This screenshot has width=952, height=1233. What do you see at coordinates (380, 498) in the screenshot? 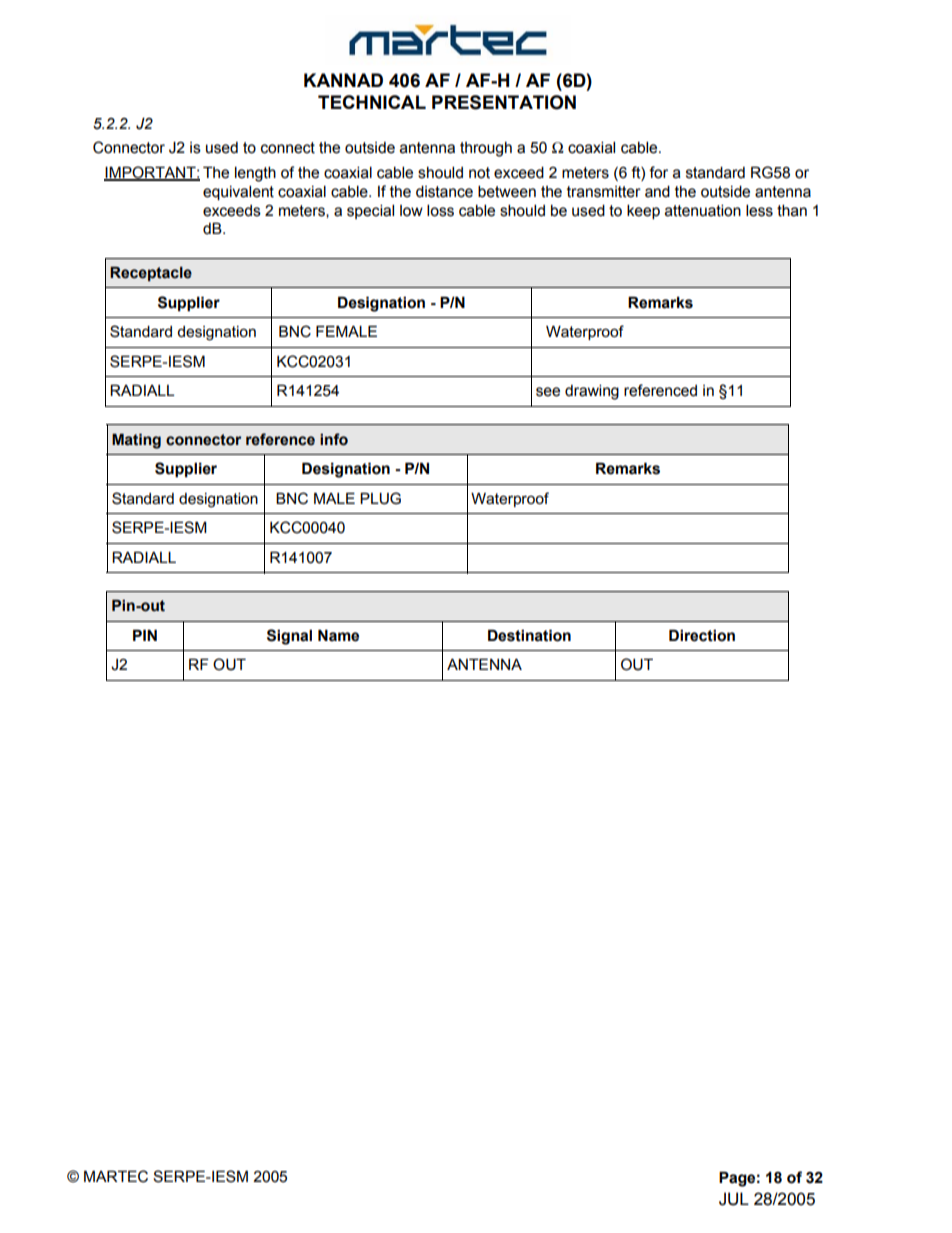
I see `PLUG` at bounding box center [380, 498].
